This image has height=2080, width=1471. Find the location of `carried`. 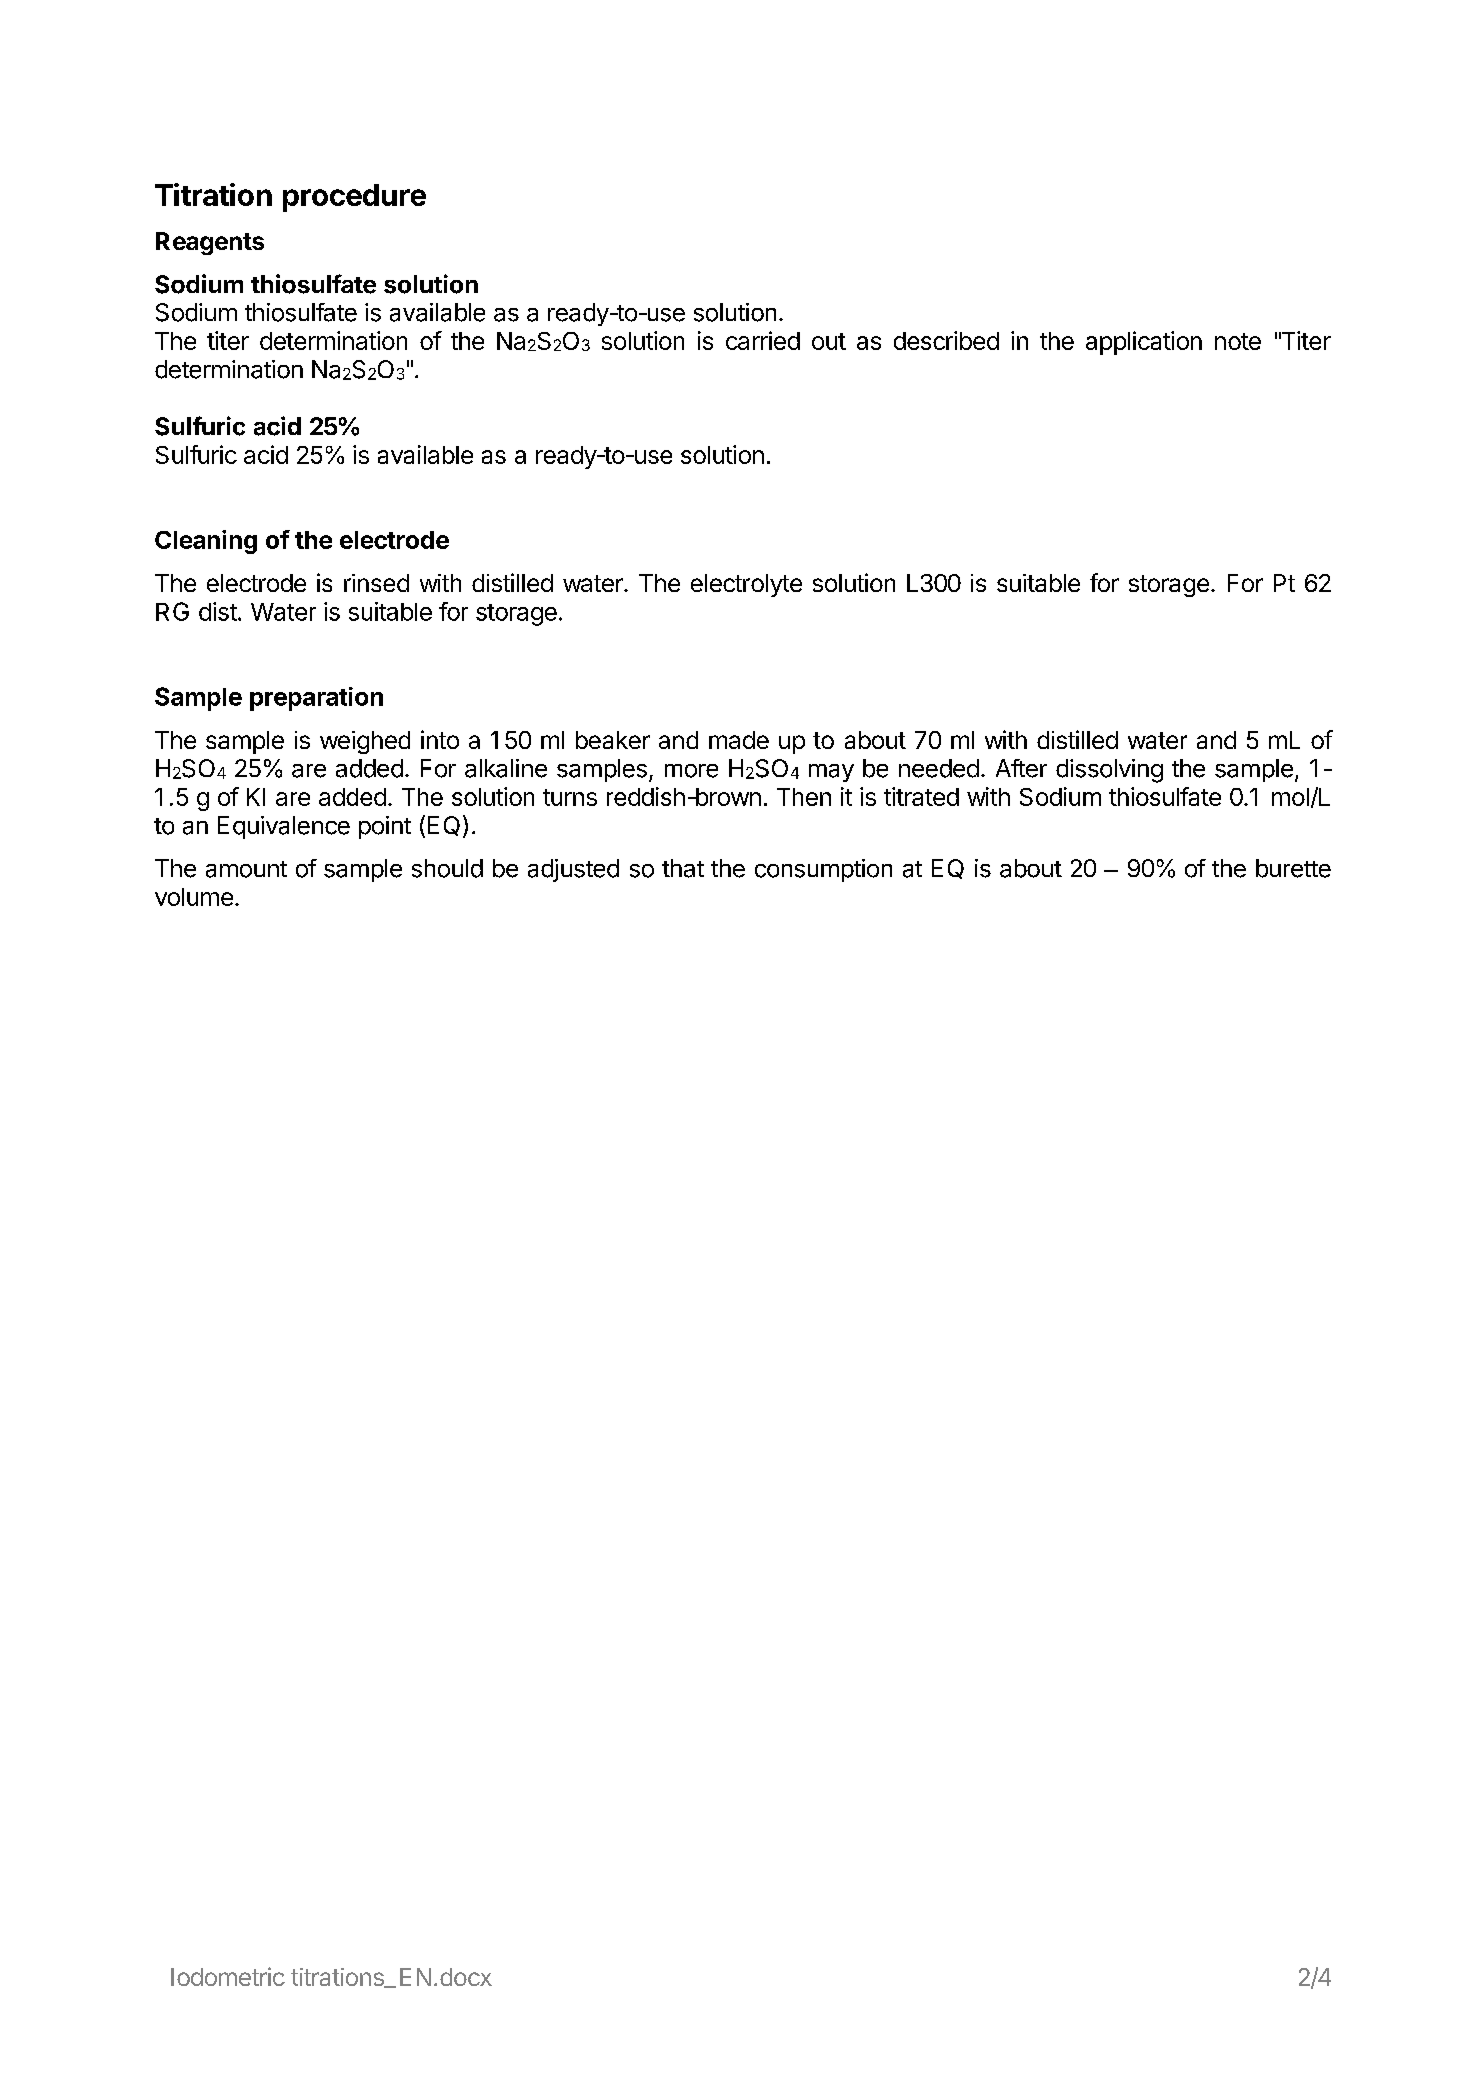

carried is located at coordinates (763, 340).
